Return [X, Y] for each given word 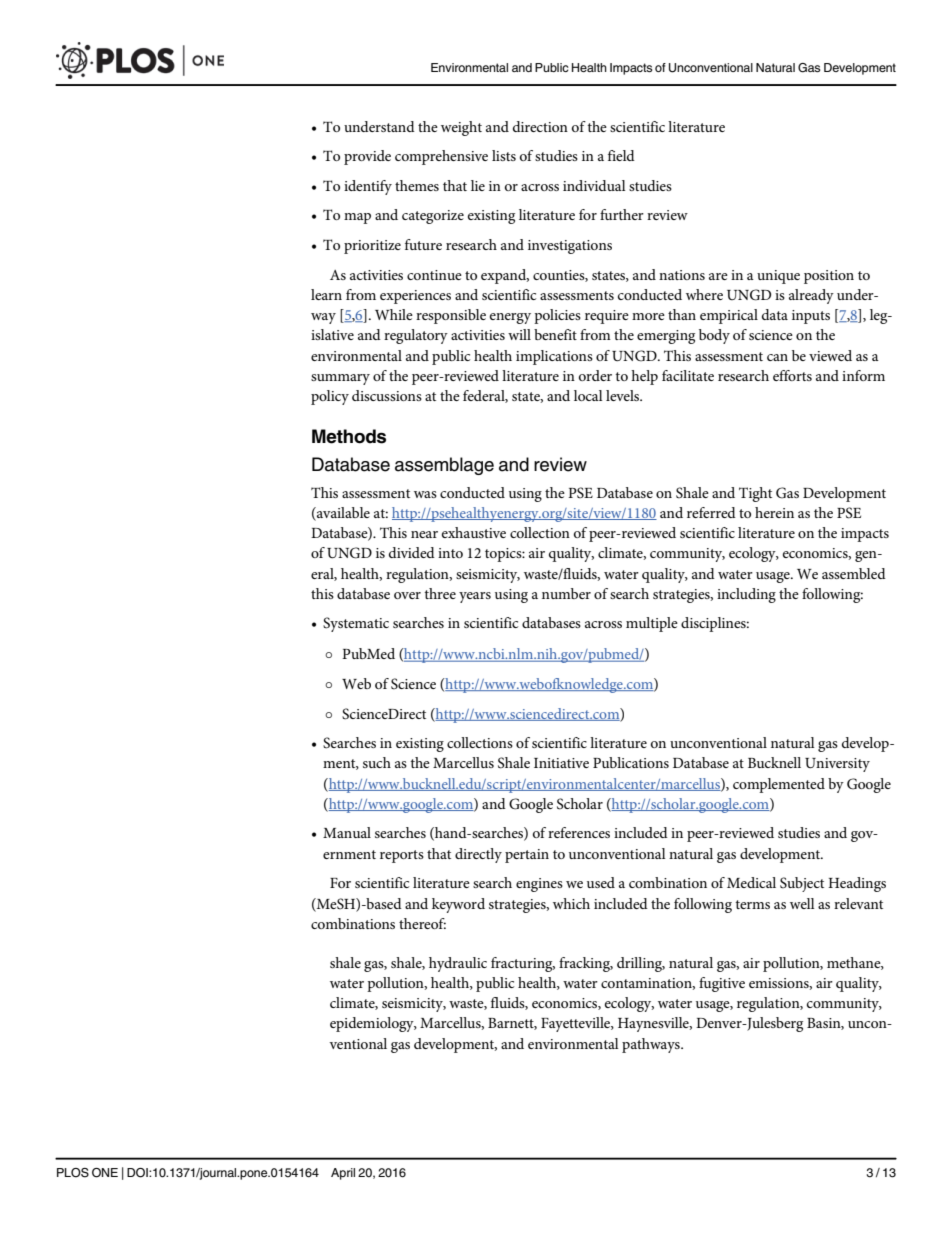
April [343, 1174]
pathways [652, 1045]
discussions [387, 395]
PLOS [73, 1173]
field [621, 155]
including [746, 595]
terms [752, 904]
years [475, 597]
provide [367, 157]
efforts [792, 375]
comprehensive [441, 157]
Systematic [356, 624]
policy [330, 397]
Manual [347, 832]
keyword [458, 905]
